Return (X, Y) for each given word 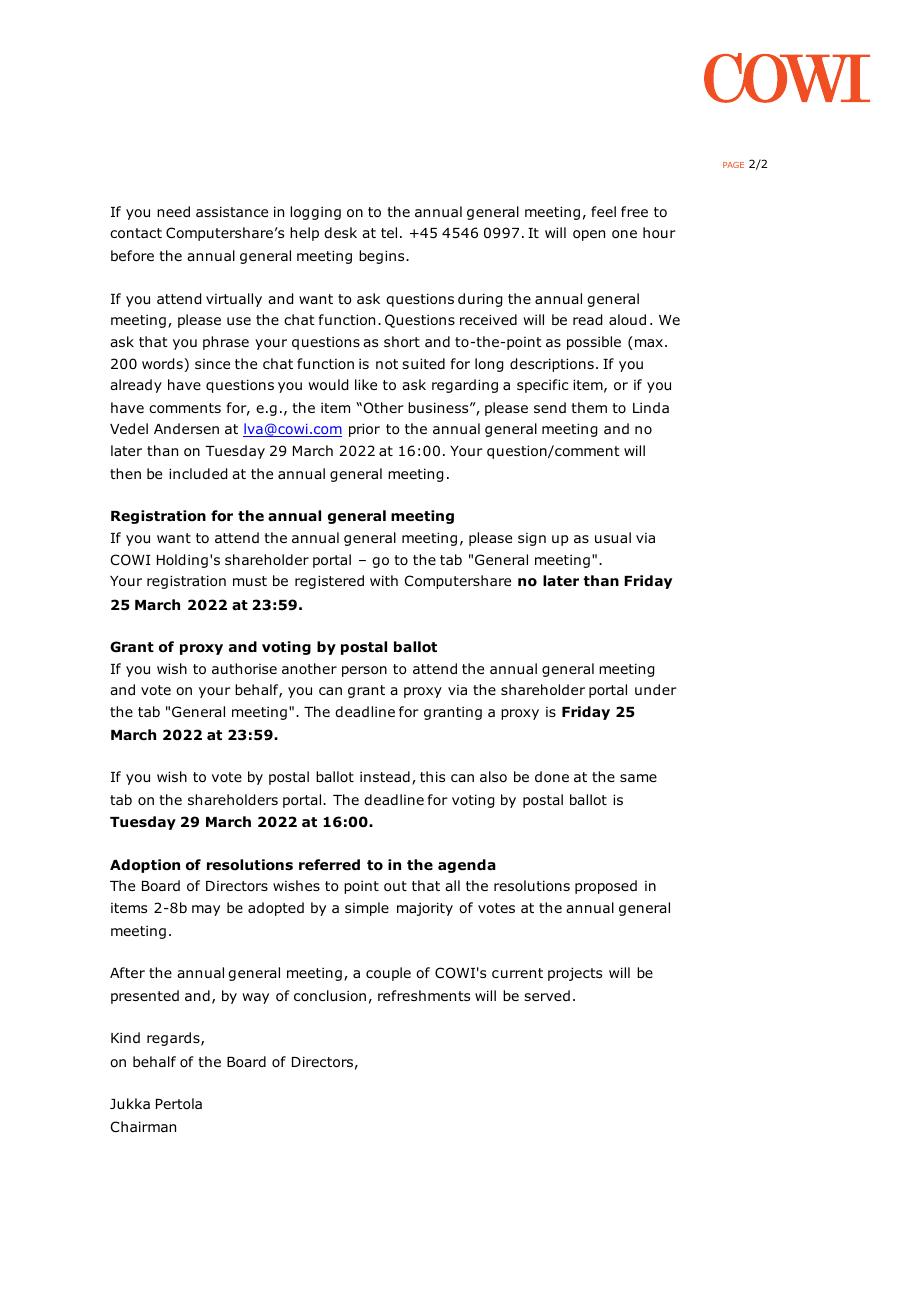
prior (364, 430)
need (173, 211)
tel (389, 232)
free (634, 211)
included (198, 474)
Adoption (145, 866)
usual (613, 537)
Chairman (143, 1126)
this (432, 776)
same (638, 778)
